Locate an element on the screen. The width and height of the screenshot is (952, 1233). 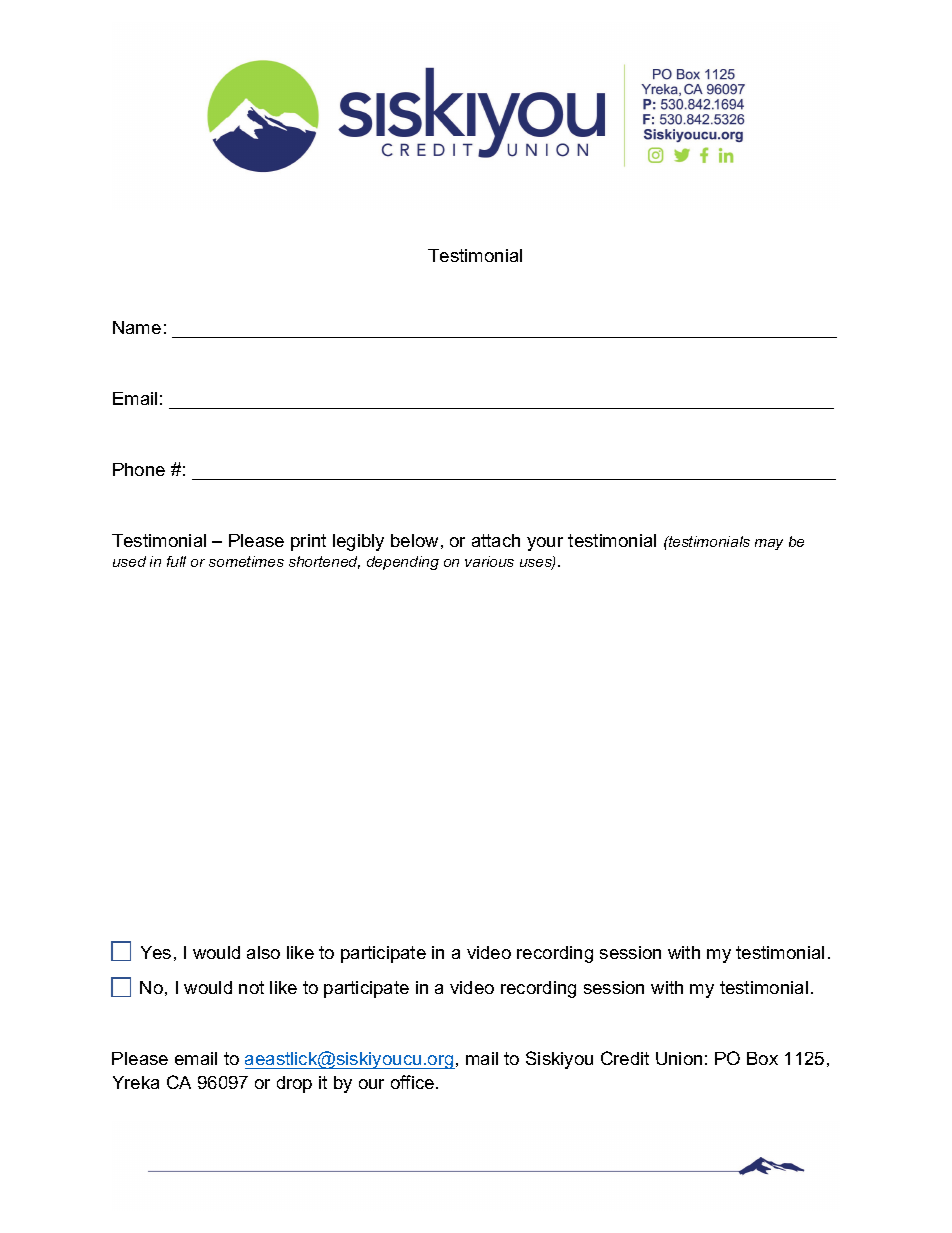
full is located at coordinates (176, 561).
